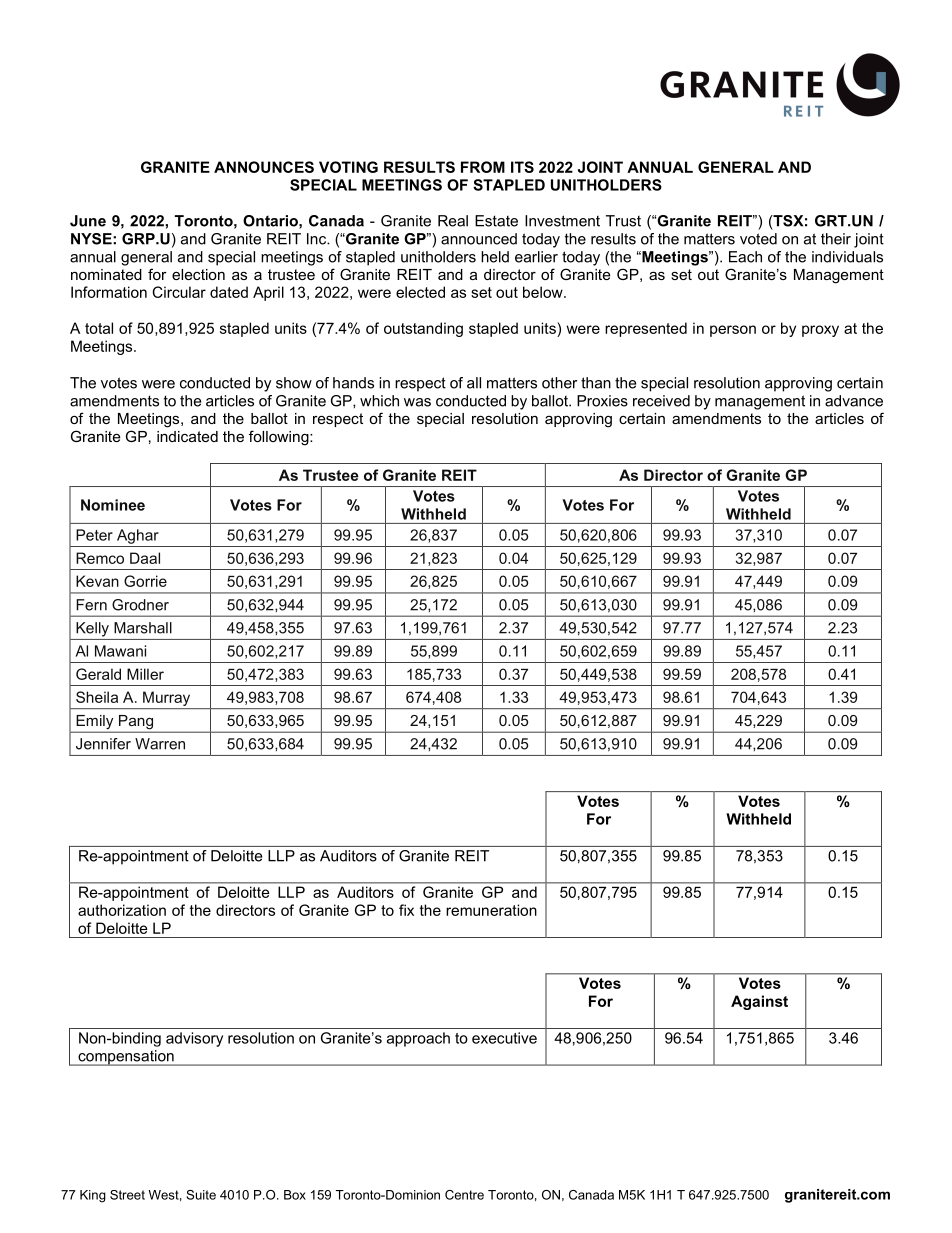  Describe the element at coordinates (453, 221) in the screenshot. I see `Real` at that location.
